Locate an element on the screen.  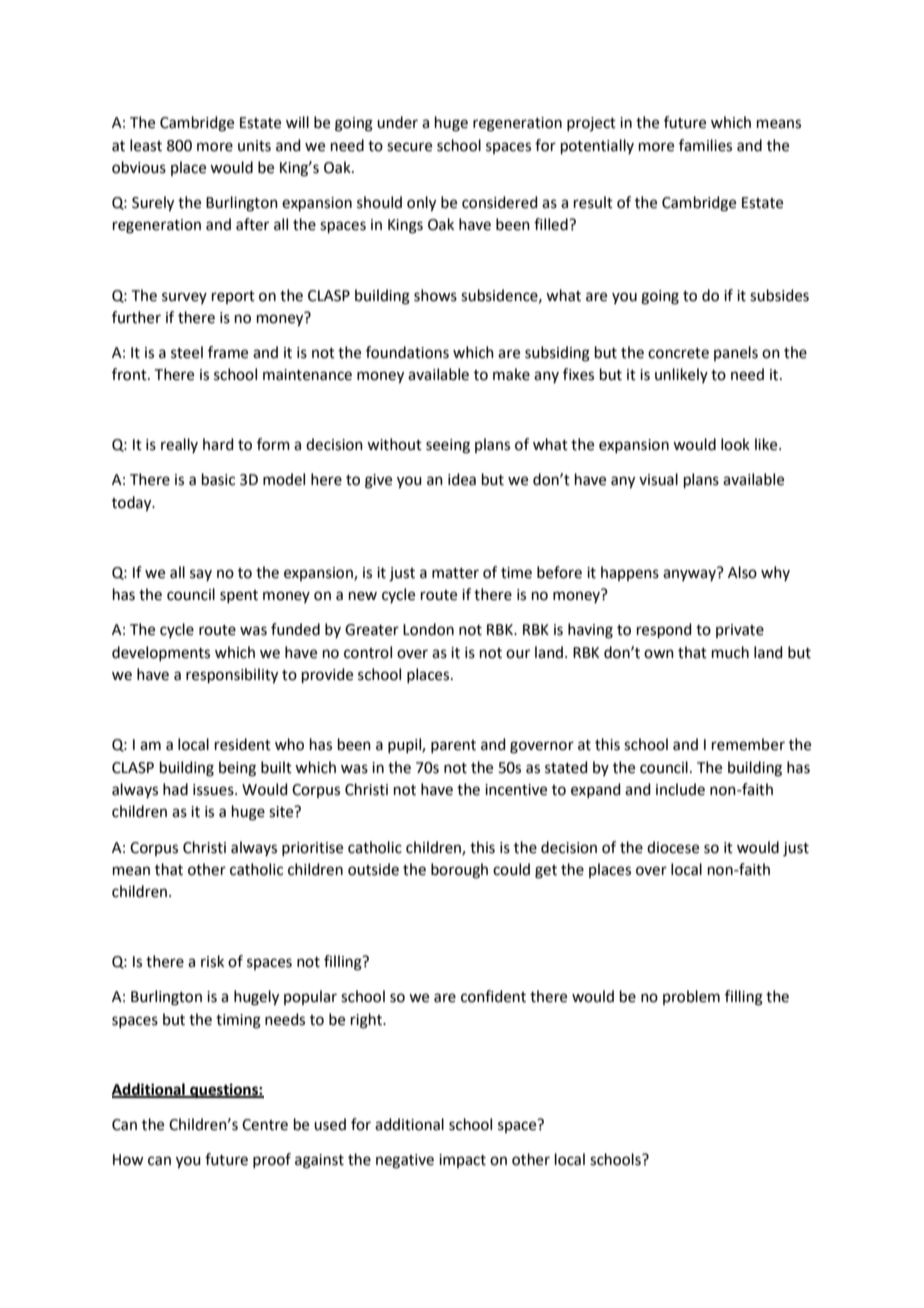
Centre is located at coordinates (265, 1125).
